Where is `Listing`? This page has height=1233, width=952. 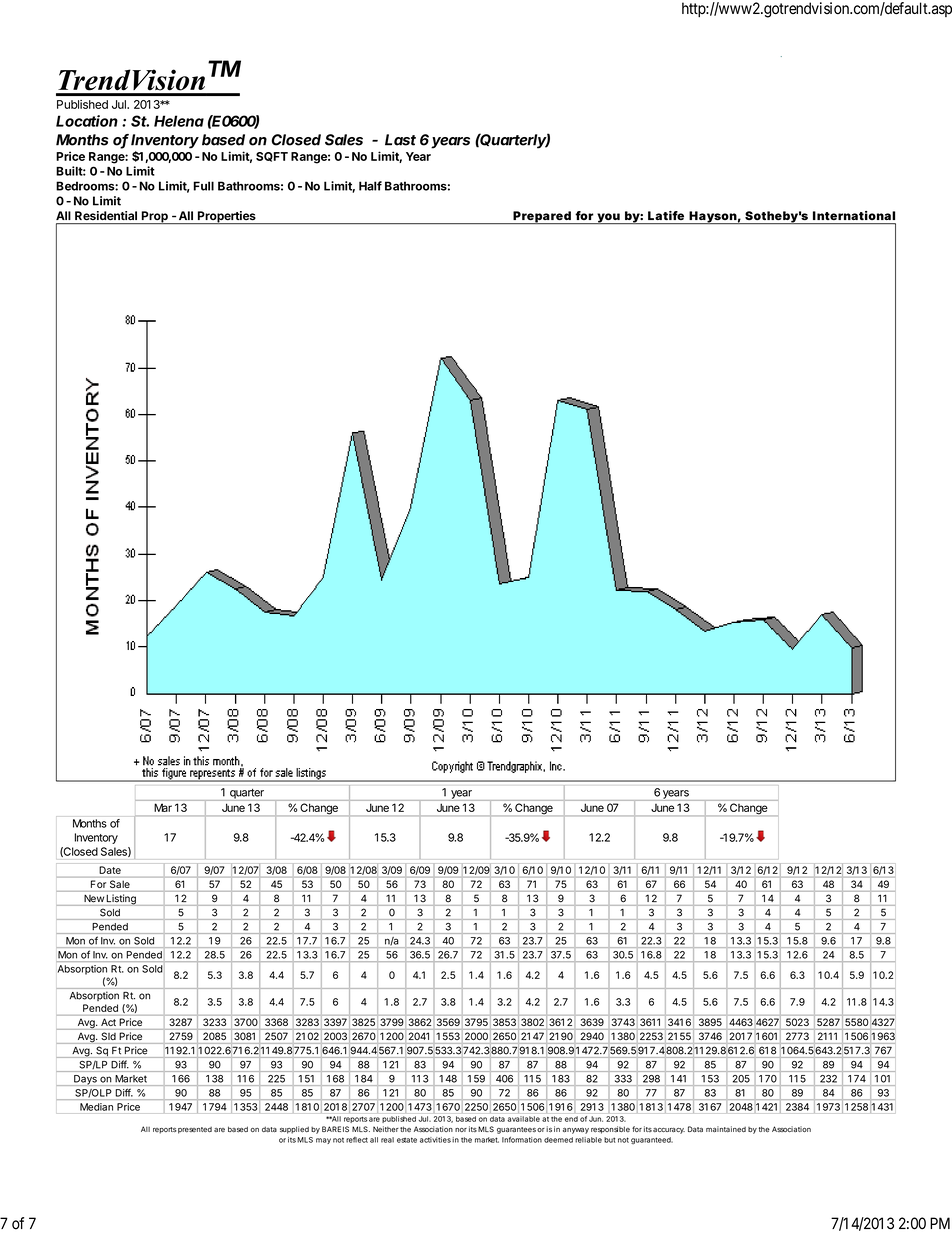
Listing is located at coordinates (121, 899).
